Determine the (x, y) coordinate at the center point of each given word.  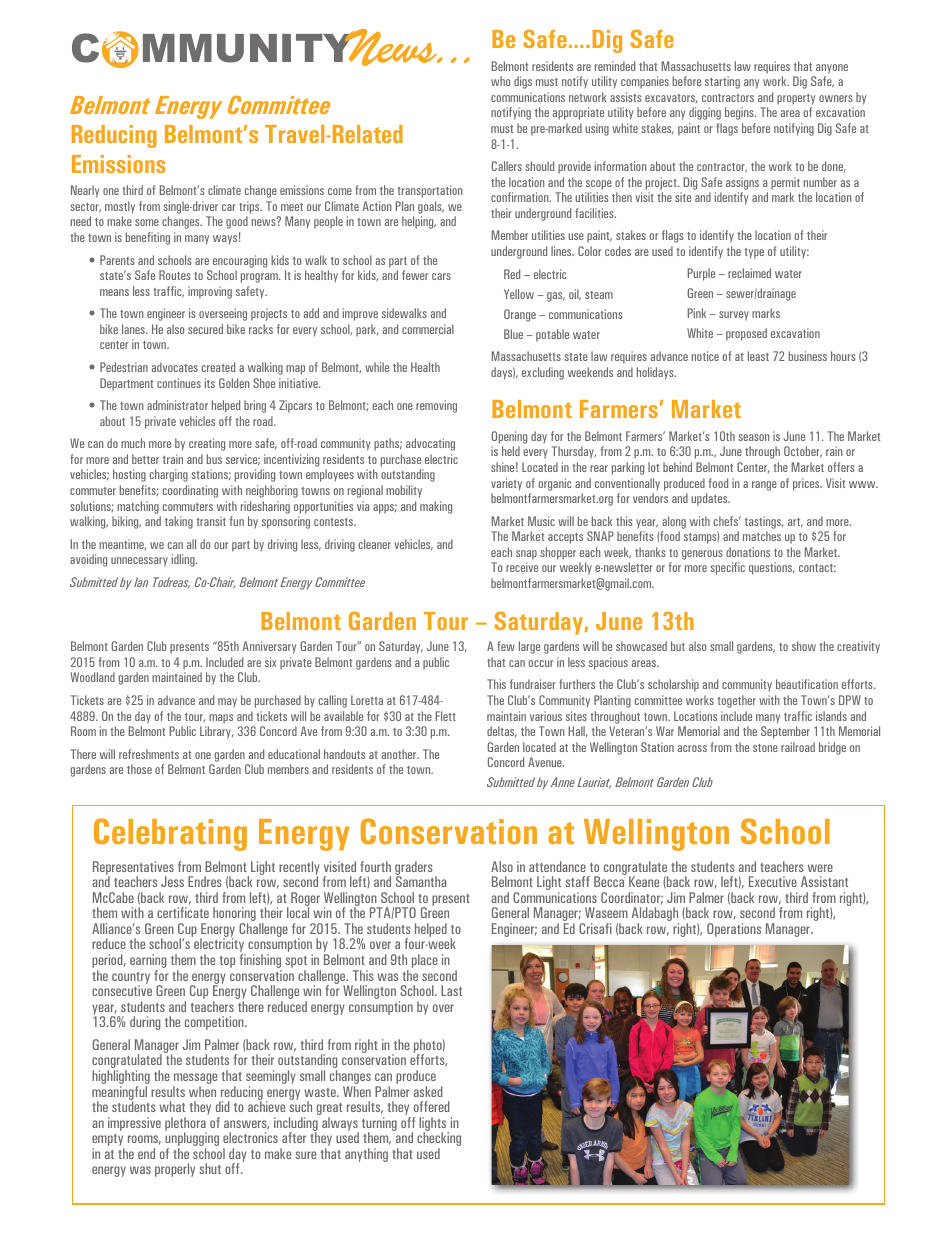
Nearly (85, 191)
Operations (734, 930)
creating (207, 444)
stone (765, 748)
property (796, 99)
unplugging (192, 1140)
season (753, 437)
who (500, 81)
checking (439, 1140)
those (139, 769)
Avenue (546, 762)
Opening (509, 437)
